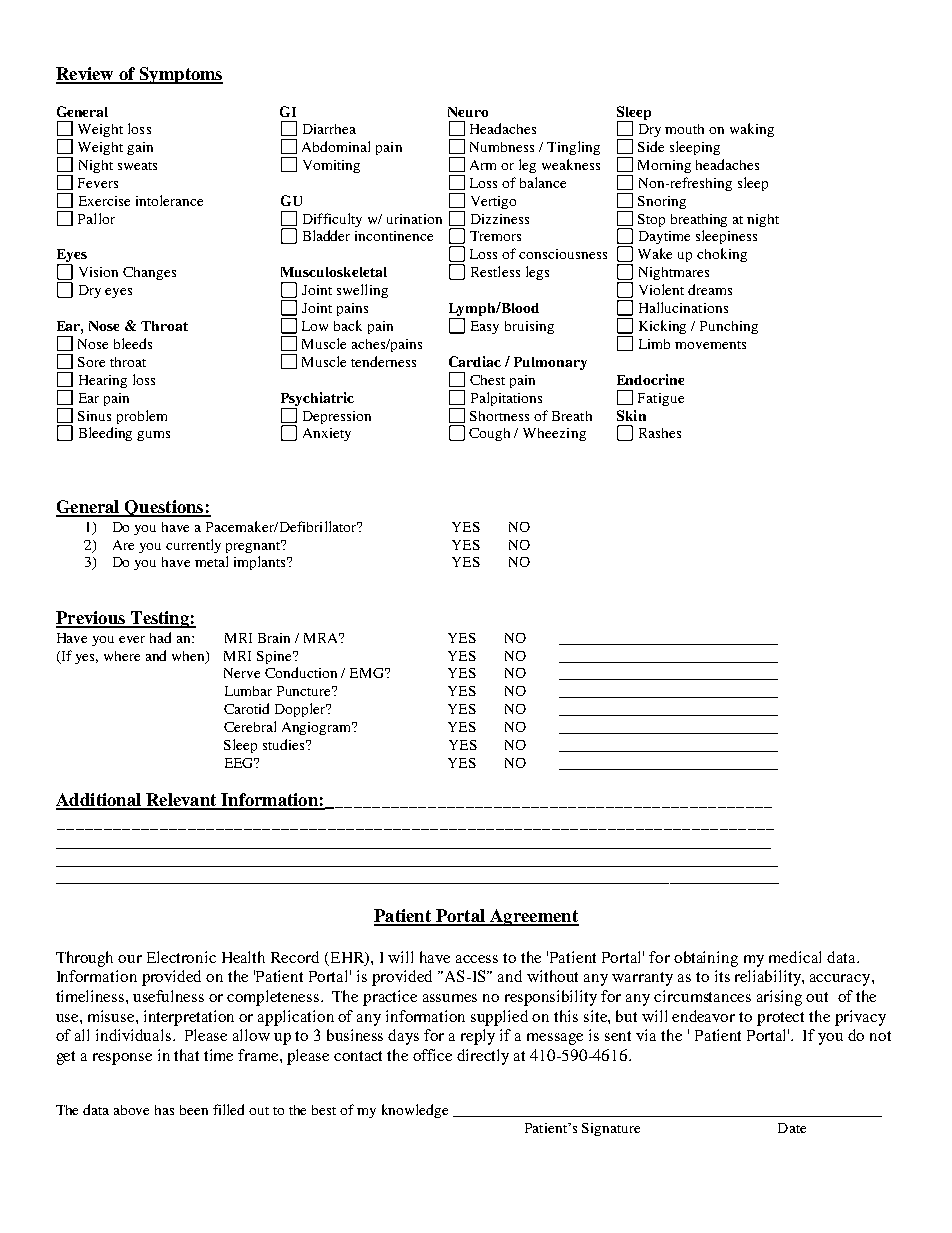  What do you see at coordinates (752, 130) in the document?
I see `waking` at bounding box center [752, 130].
